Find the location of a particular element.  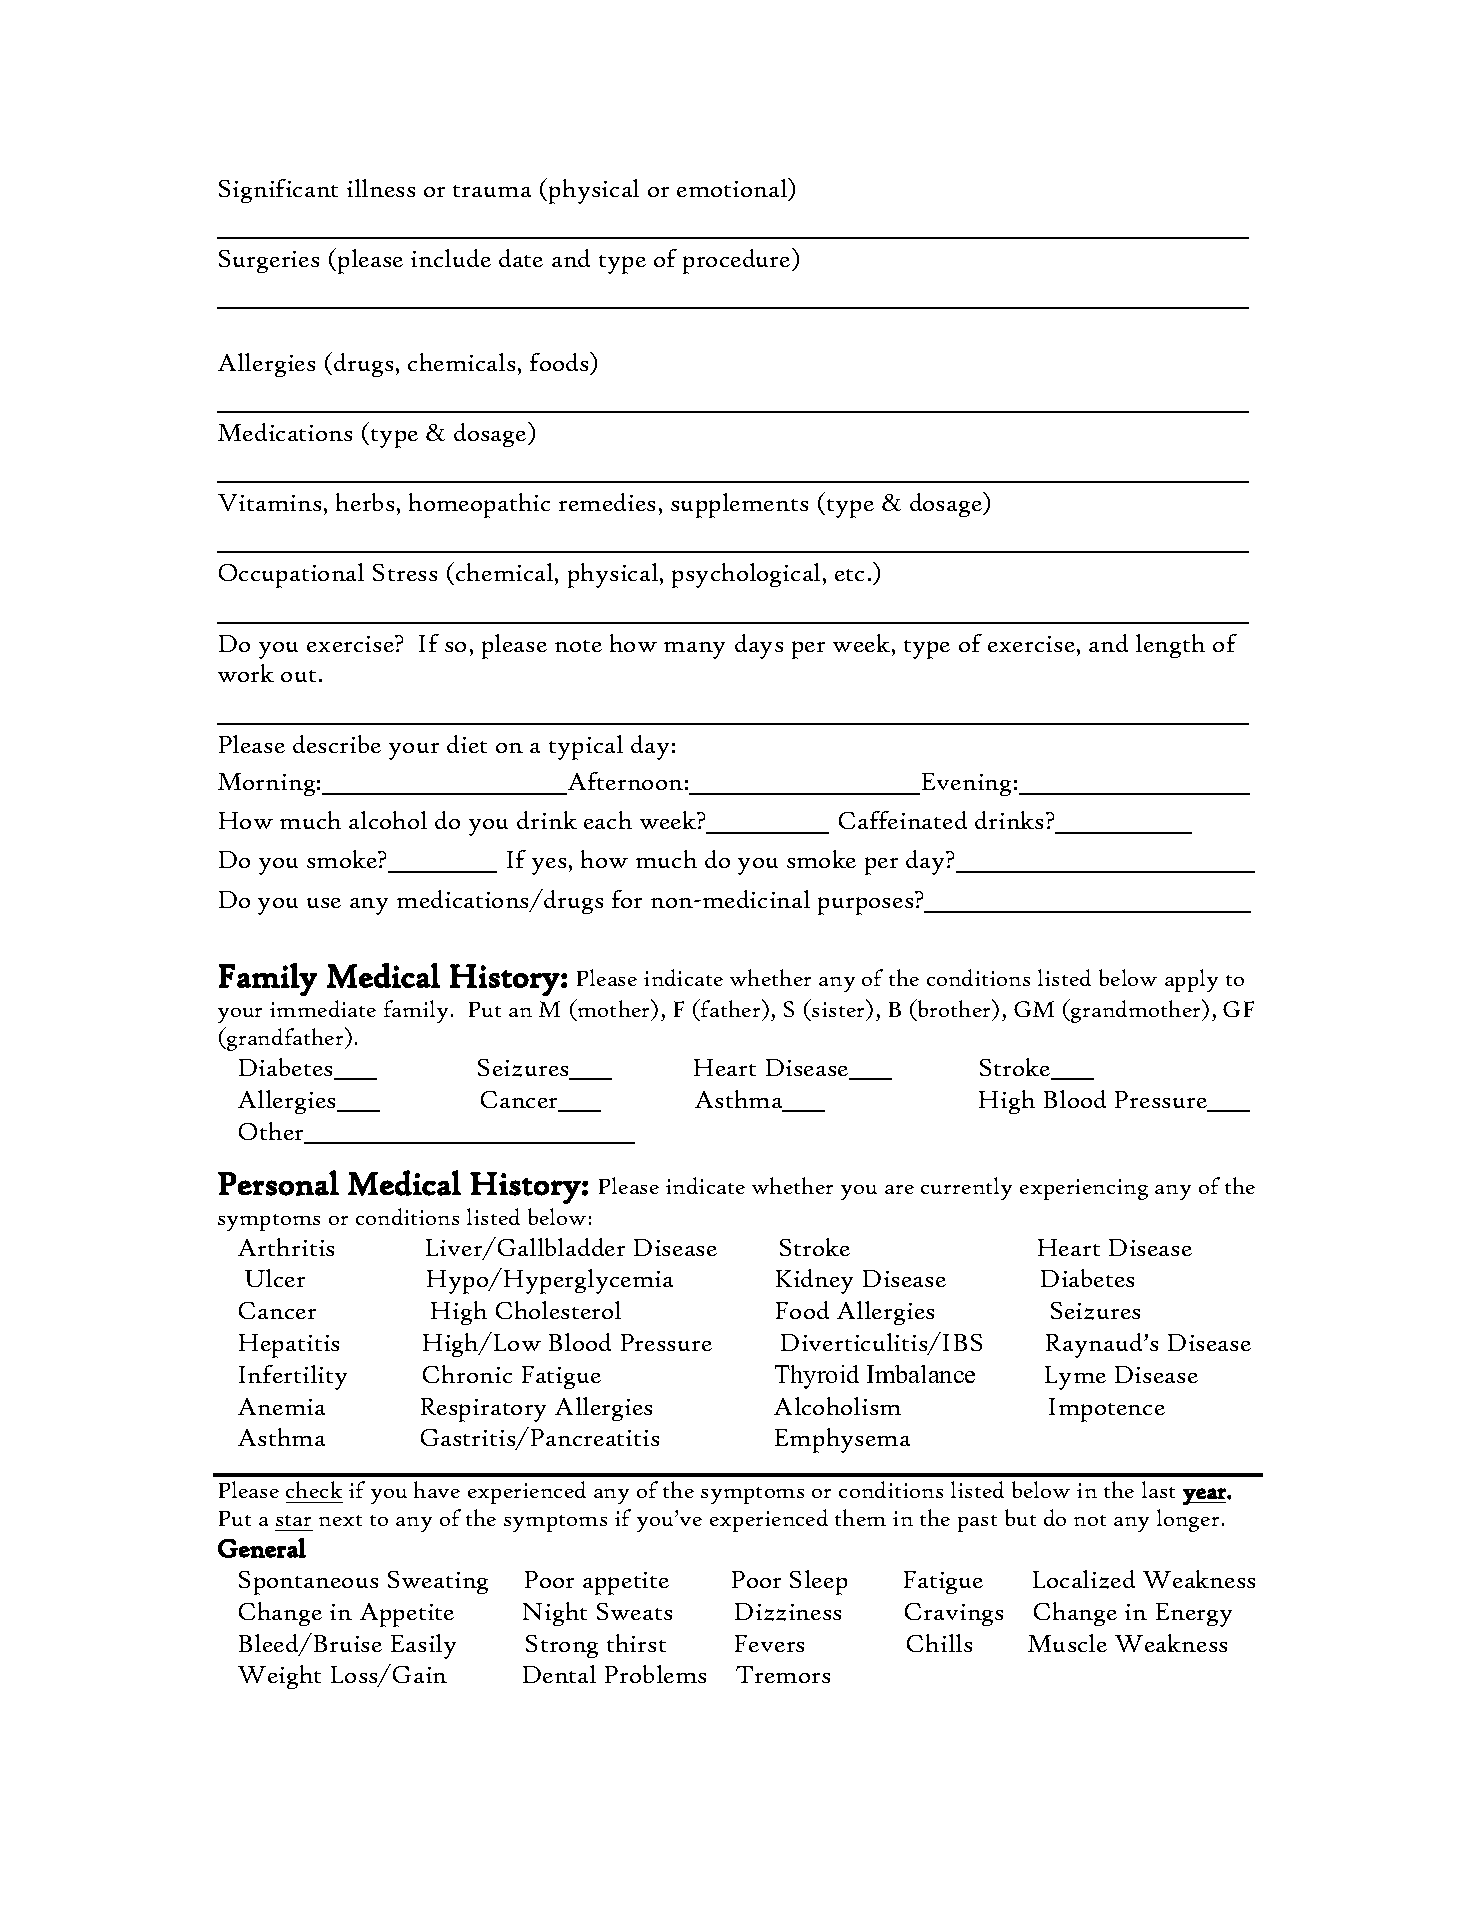

Stress is located at coordinates (405, 572).
